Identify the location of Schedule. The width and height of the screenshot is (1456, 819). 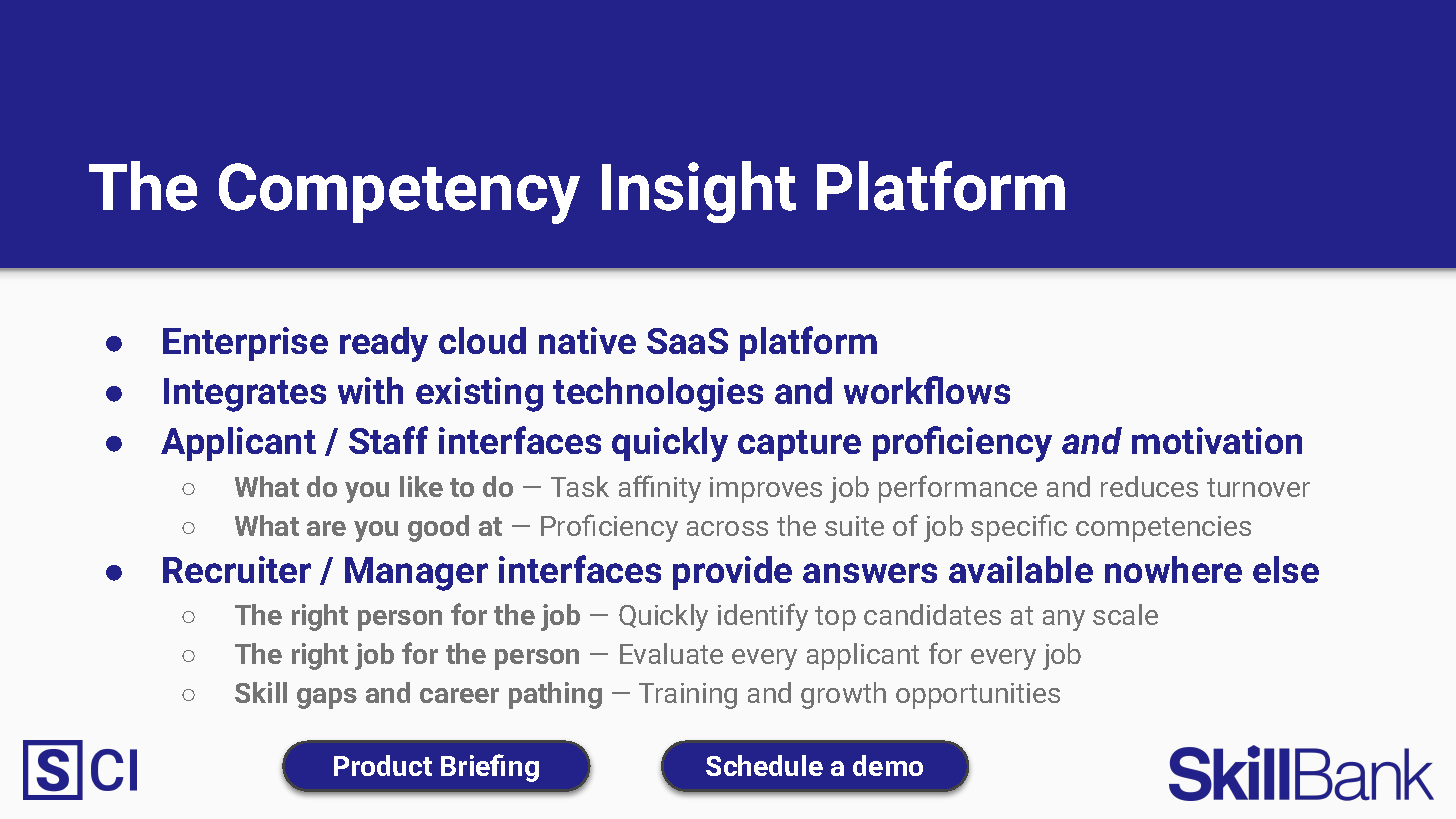
(764, 765).
